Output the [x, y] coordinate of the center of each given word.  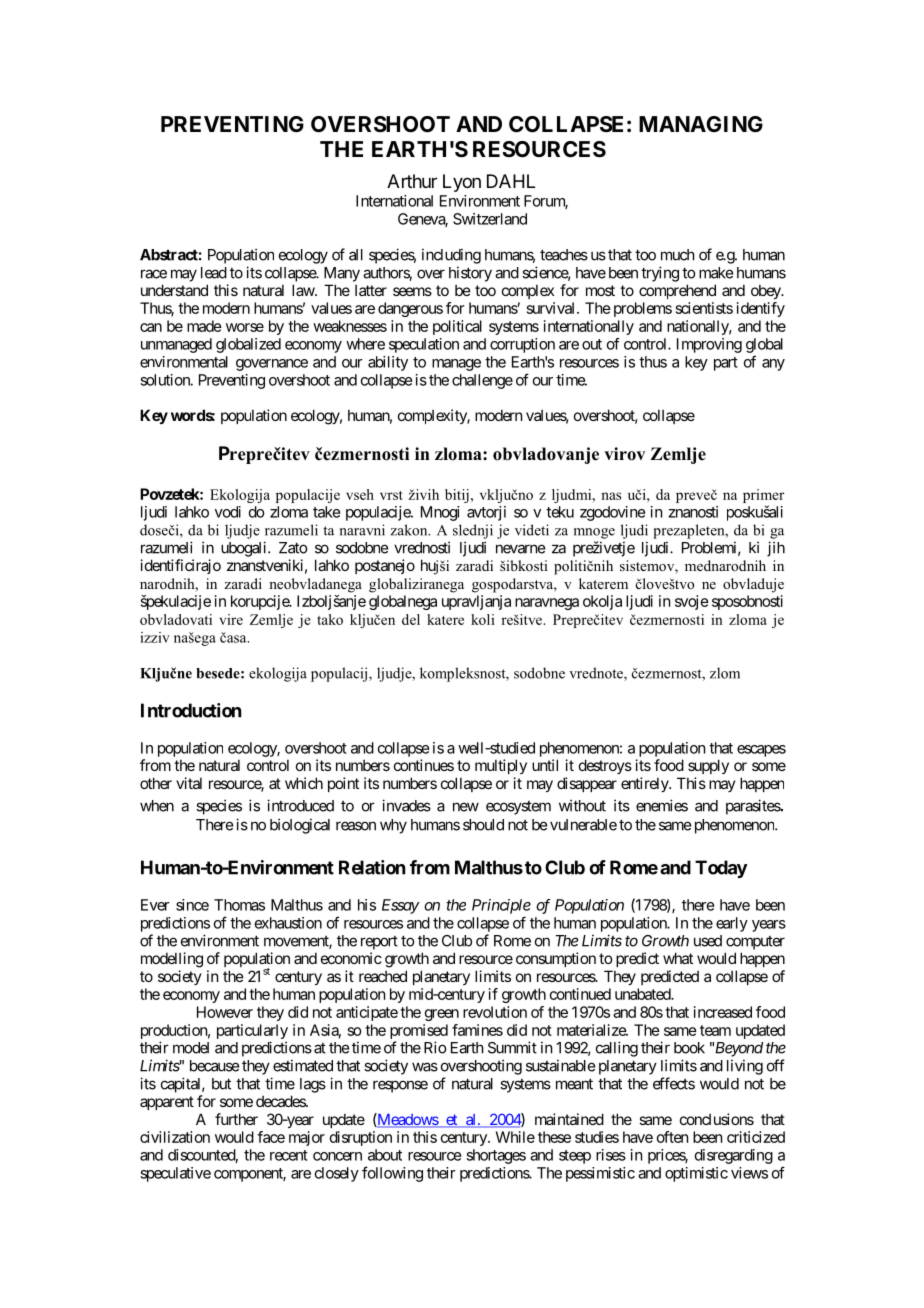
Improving [709, 345]
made [204, 326]
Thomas [239, 905]
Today [721, 869]
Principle [501, 906]
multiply [501, 766]
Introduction [191, 710]
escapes [761, 751]
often [672, 1137]
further [236, 1119]
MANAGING [701, 124]
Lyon [462, 183]
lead [214, 273]
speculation [424, 345]
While [515, 1137]
